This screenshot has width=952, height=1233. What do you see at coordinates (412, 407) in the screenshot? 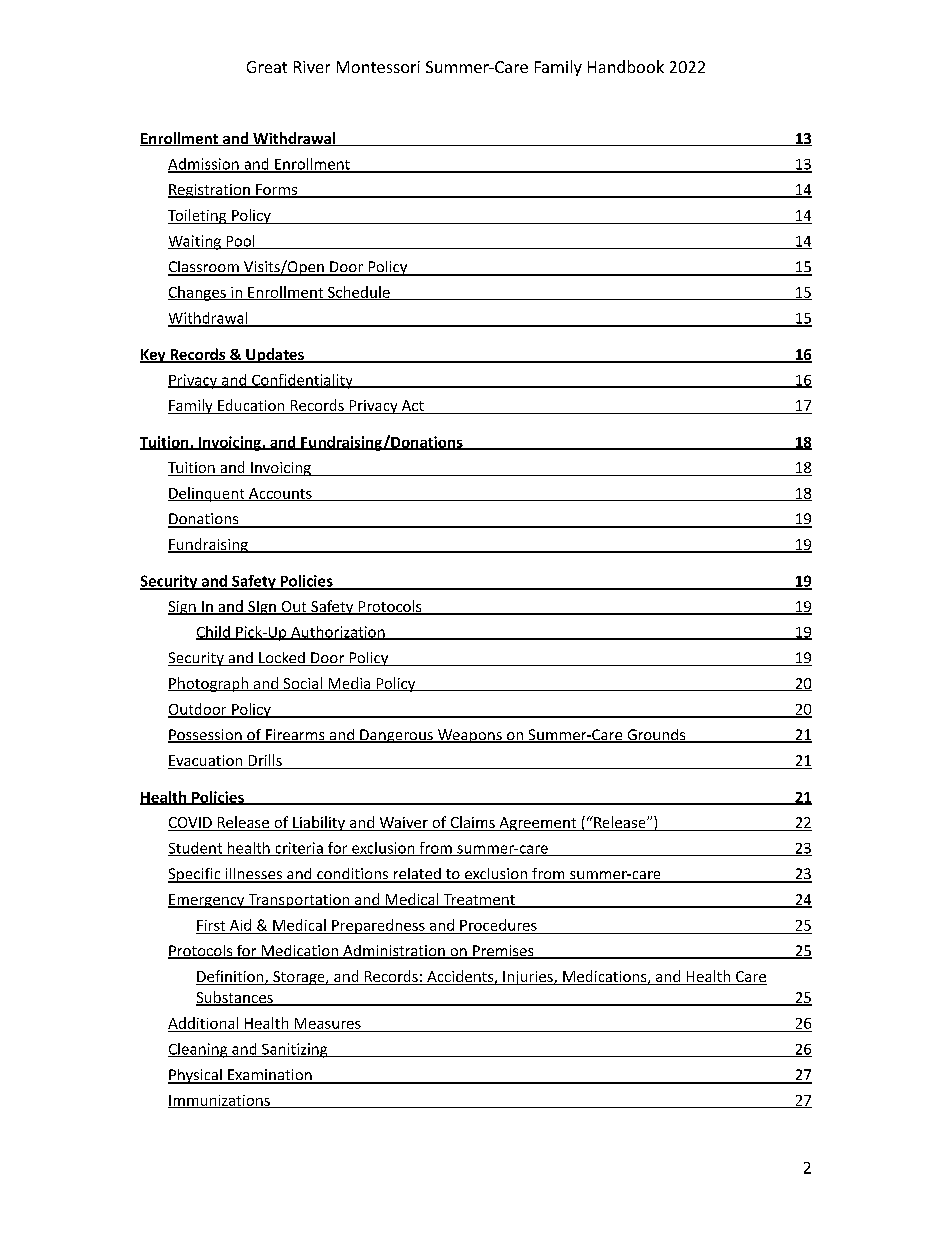
I see `Act` at bounding box center [412, 407].
